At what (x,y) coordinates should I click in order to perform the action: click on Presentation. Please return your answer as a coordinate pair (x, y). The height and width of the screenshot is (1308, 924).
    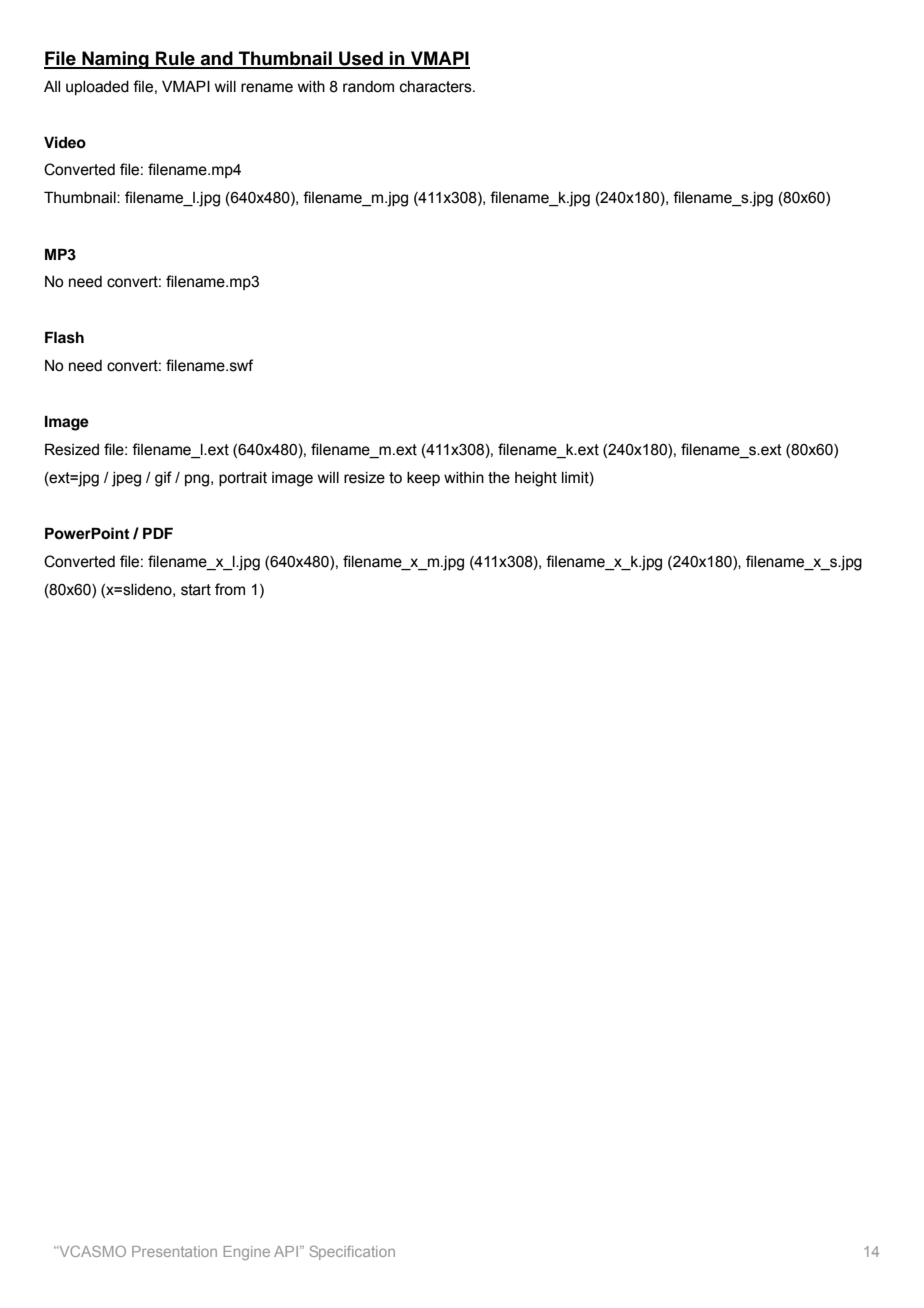
    Looking at the image, I should click on (174, 1251).
